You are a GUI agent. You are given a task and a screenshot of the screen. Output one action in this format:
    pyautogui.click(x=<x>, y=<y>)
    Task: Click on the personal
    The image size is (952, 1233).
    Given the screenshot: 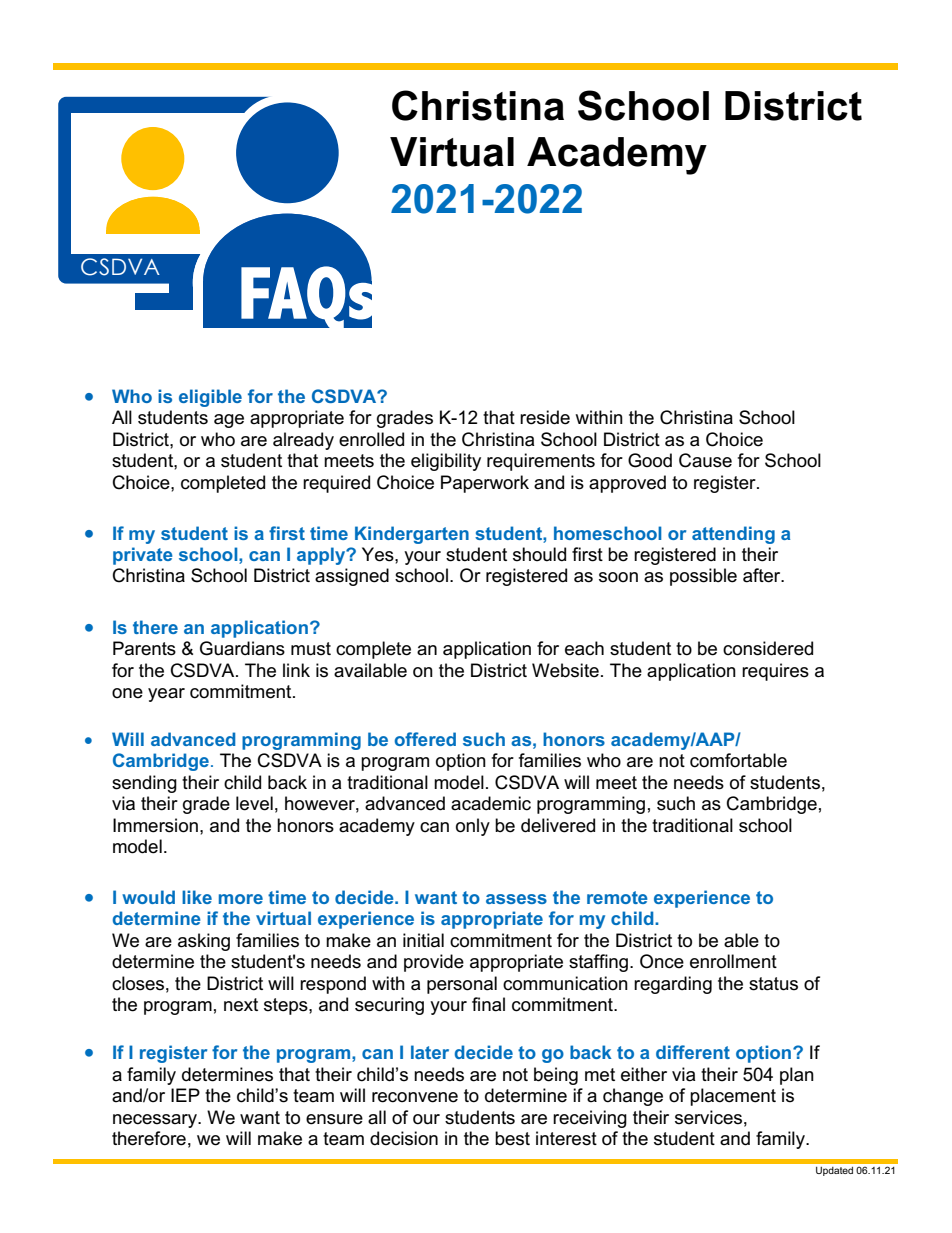 What is the action you would take?
    pyautogui.click(x=462, y=985)
